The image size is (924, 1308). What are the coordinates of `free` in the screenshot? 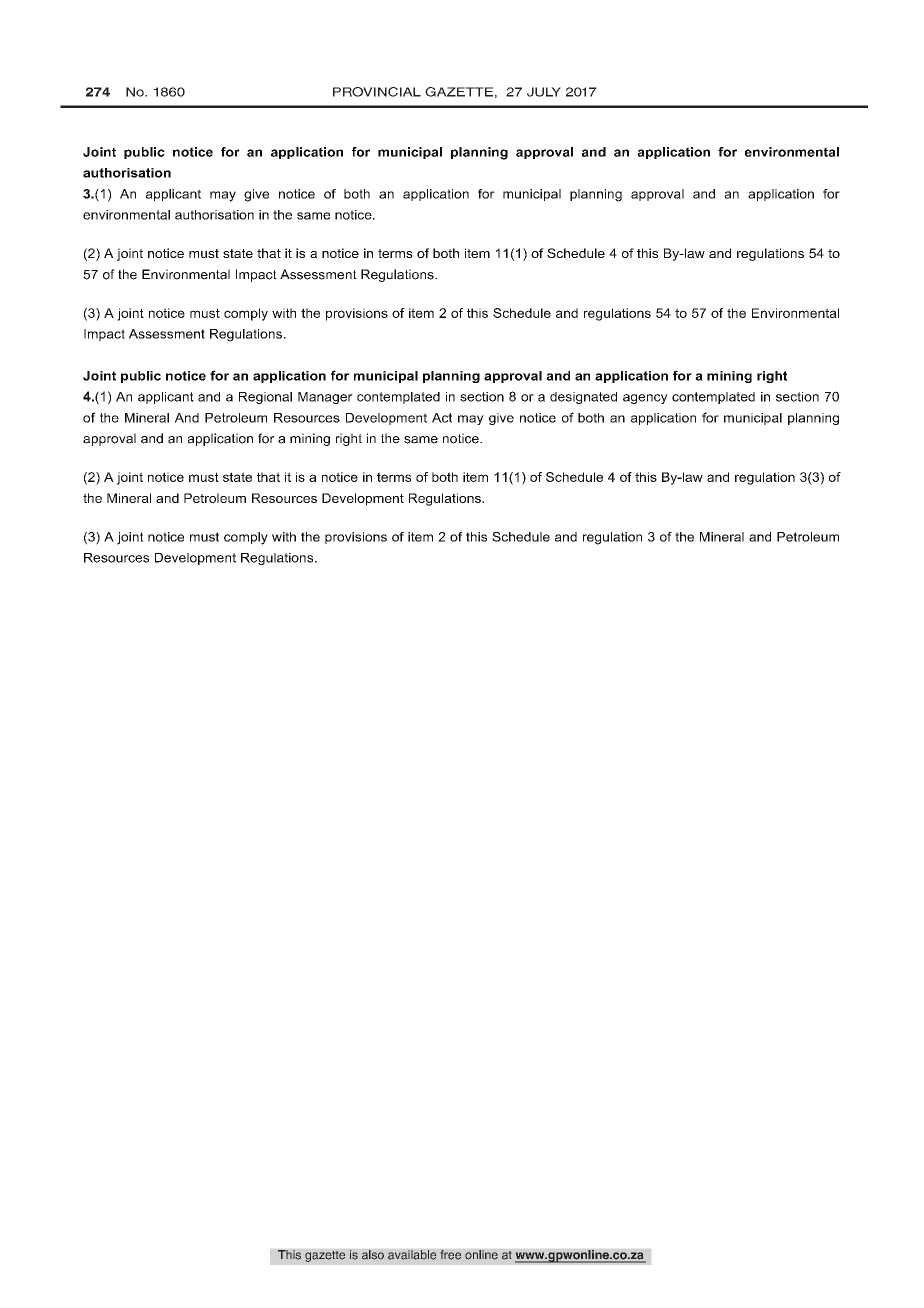 It's located at (450, 1255).
